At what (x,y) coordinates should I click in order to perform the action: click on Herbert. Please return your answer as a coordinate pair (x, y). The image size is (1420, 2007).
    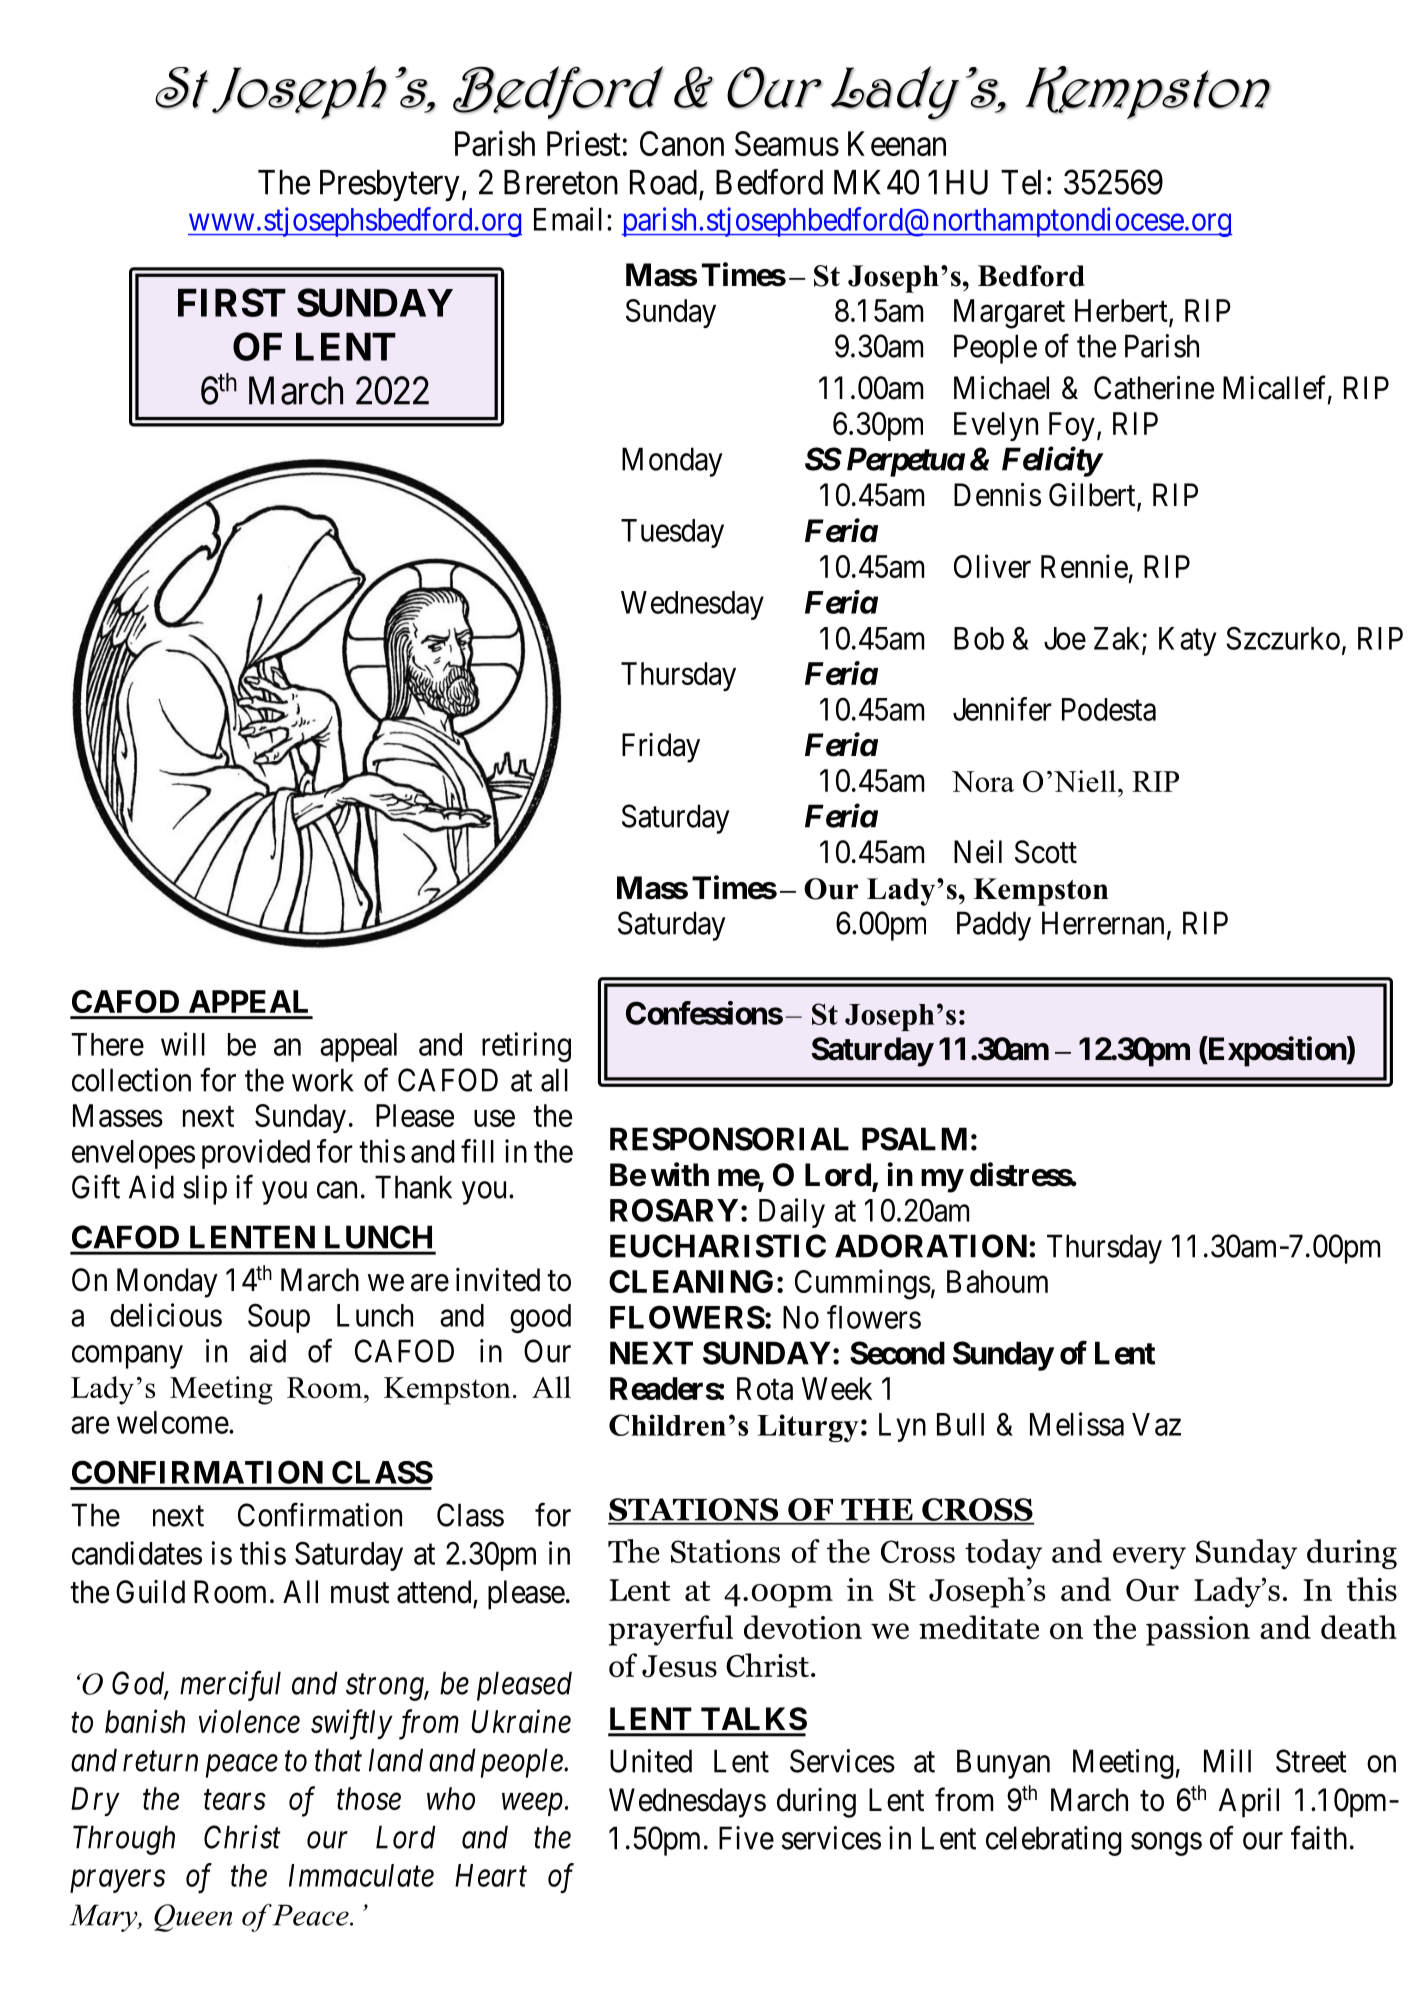
    Looking at the image, I should click on (1122, 311).
